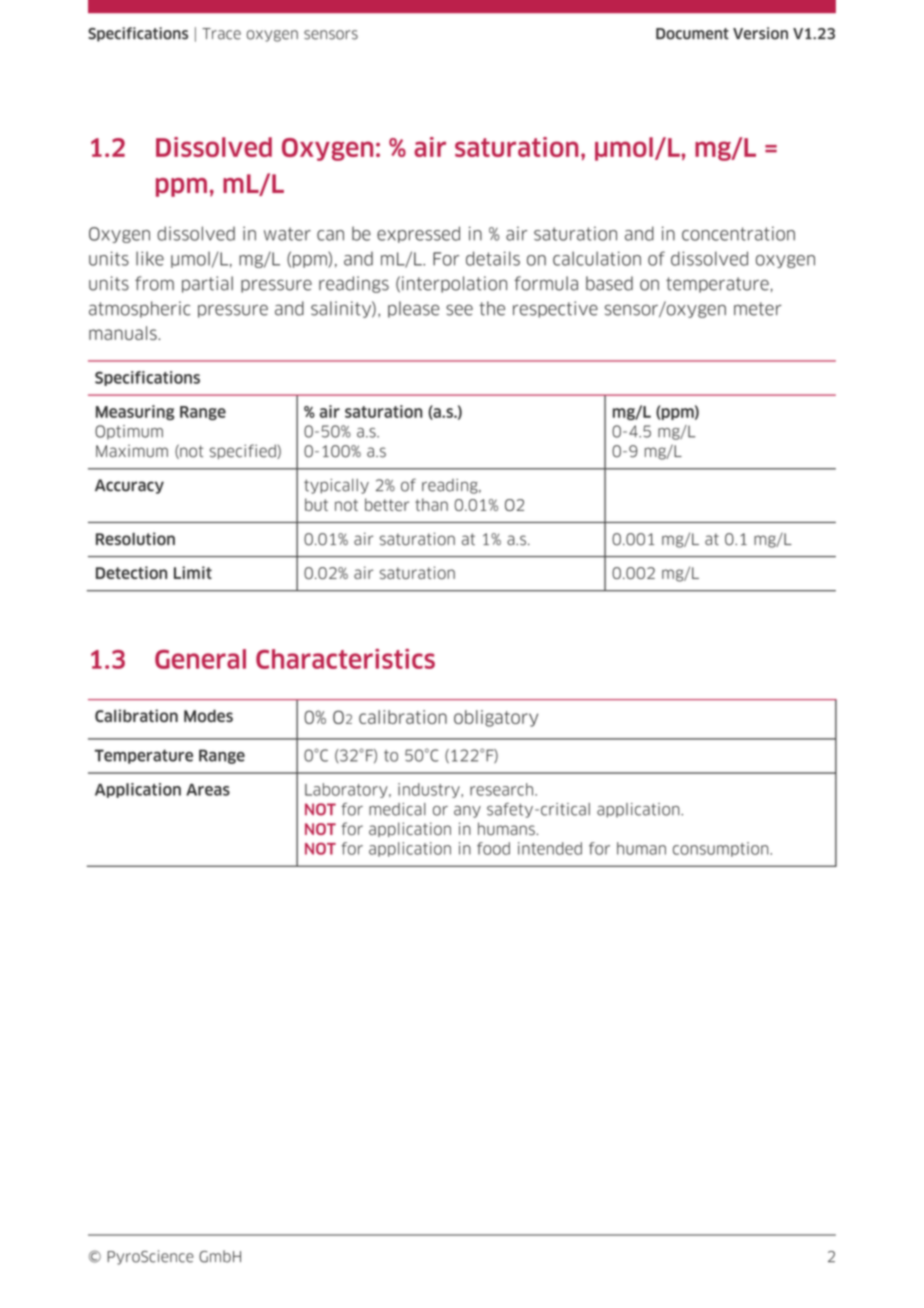 Image resolution: width=924 pixels, height=1308 pixels. Describe the element at coordinates (431, 504) in the screenshot. I see `than` at that location.
